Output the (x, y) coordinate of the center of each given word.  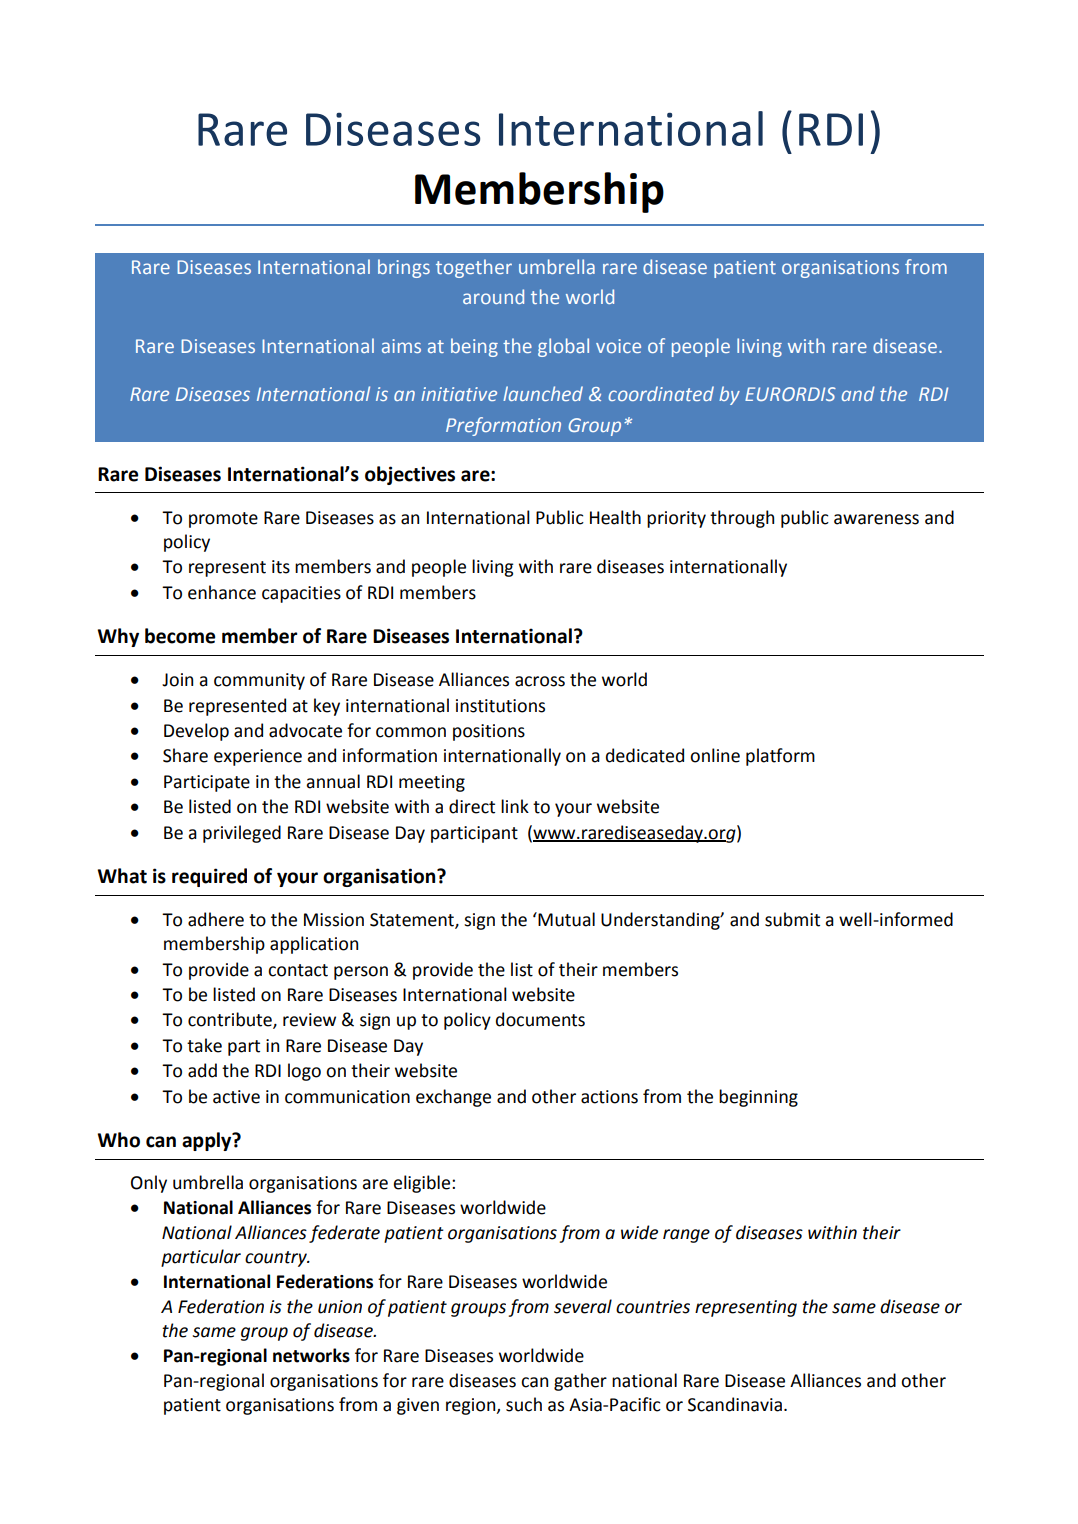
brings (404, 268)
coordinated (661, 393)
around (493, 296)
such (524, 1404)
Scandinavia (735, 1404)
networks (311, 1355)
